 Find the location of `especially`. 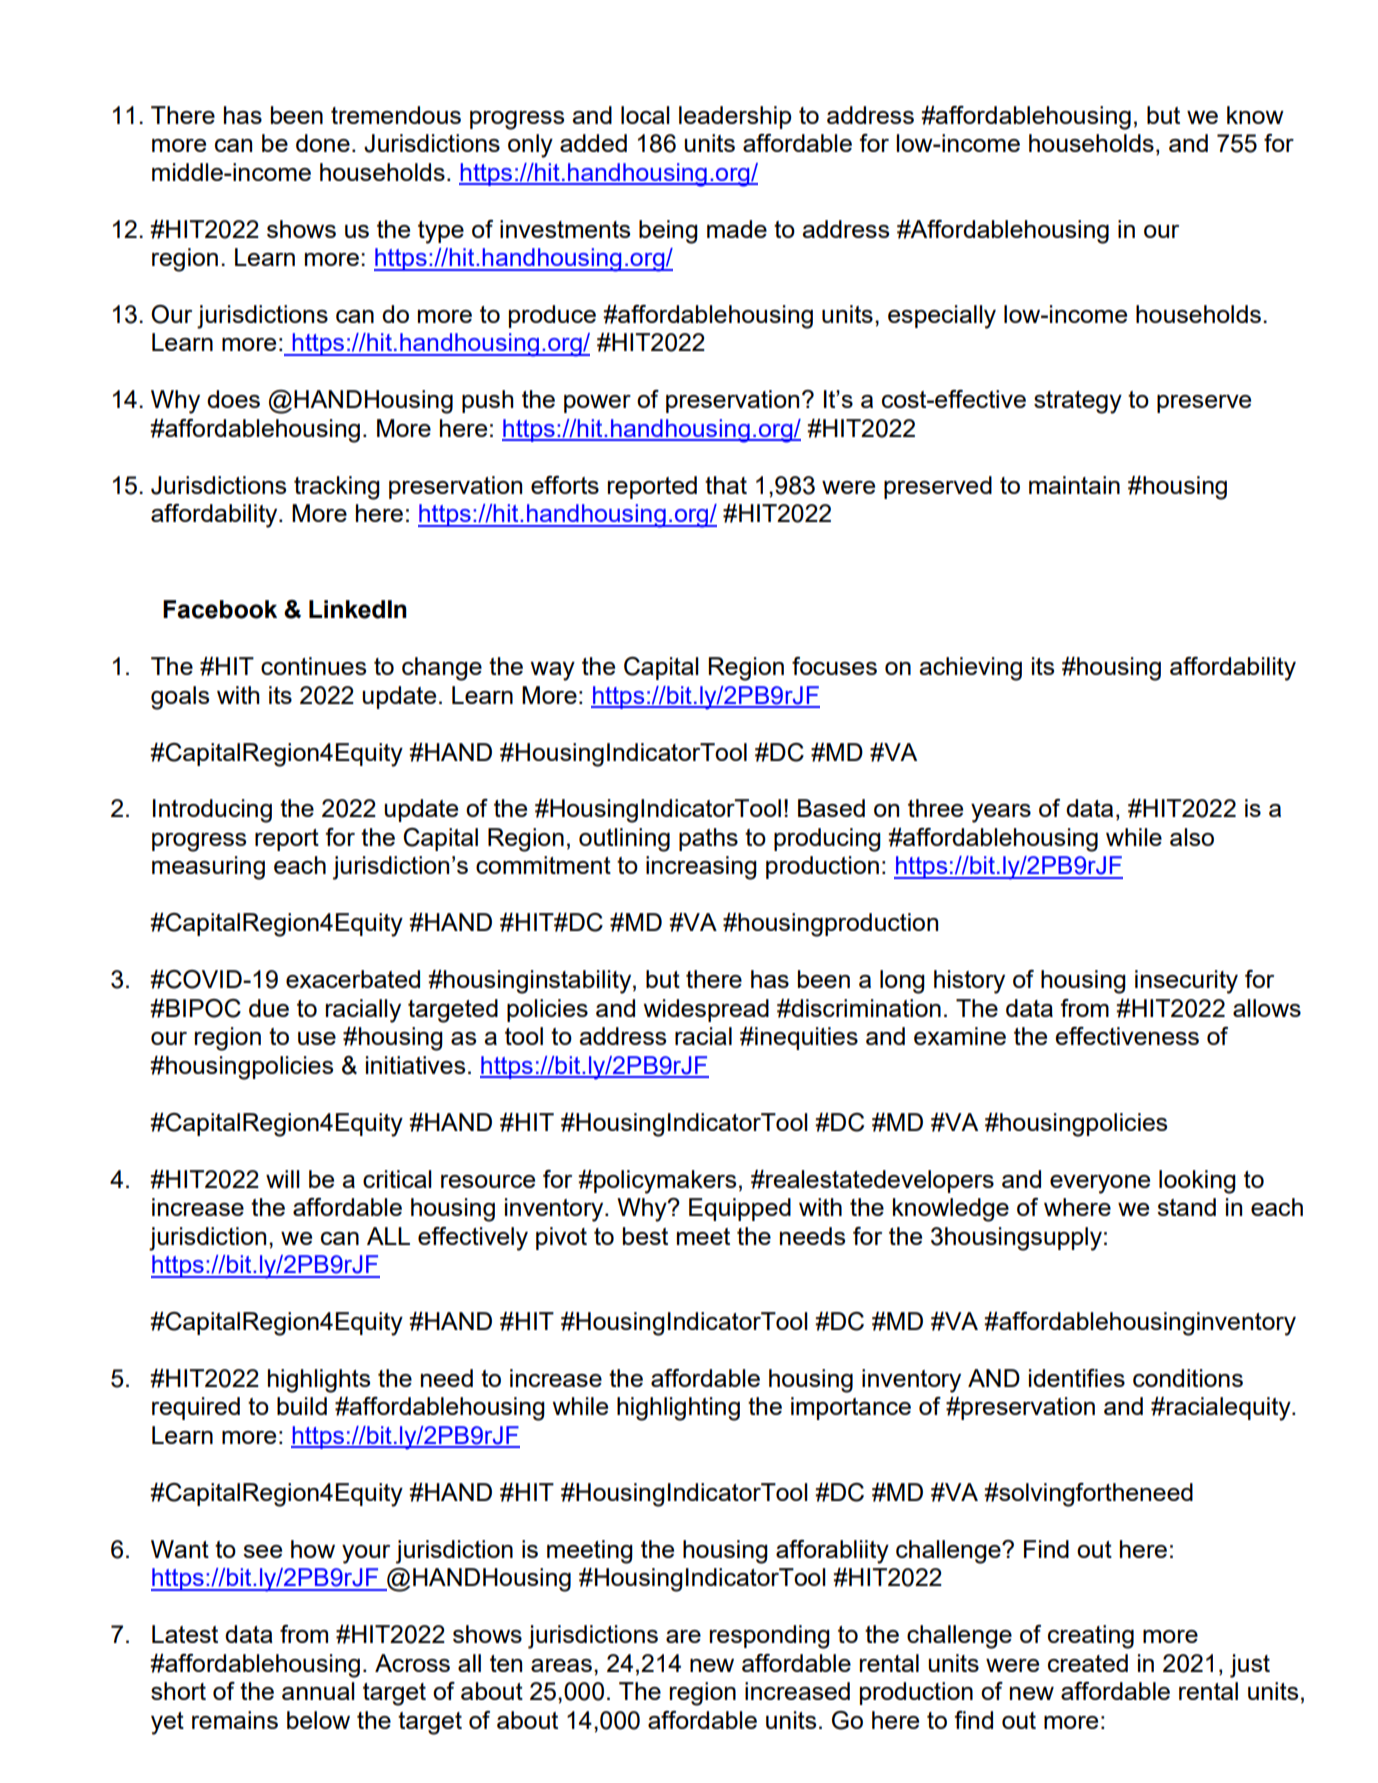

especially is located at coordinates (942, 317).
